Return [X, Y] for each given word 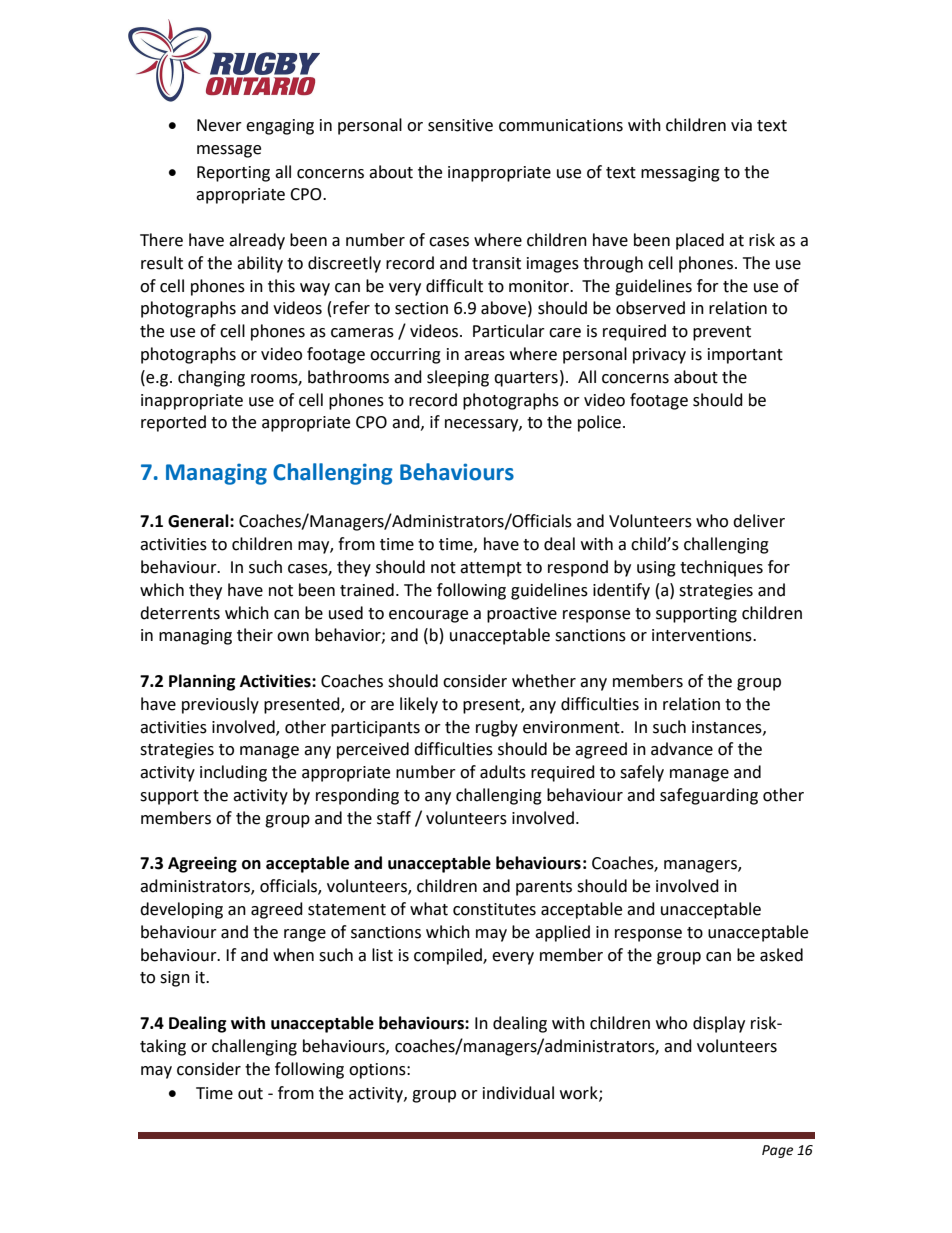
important [745, 356]
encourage [428, 616]
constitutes [494, 909]
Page [777, 1151]
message [229, 151]
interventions [703, 635]
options [378, 1071]
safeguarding [709, 796]
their [255, 635]
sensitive [460, 125]
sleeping [458, 378]
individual [518, 1093]
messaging [680, 174]
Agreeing [202, 864]
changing [211, 378]
